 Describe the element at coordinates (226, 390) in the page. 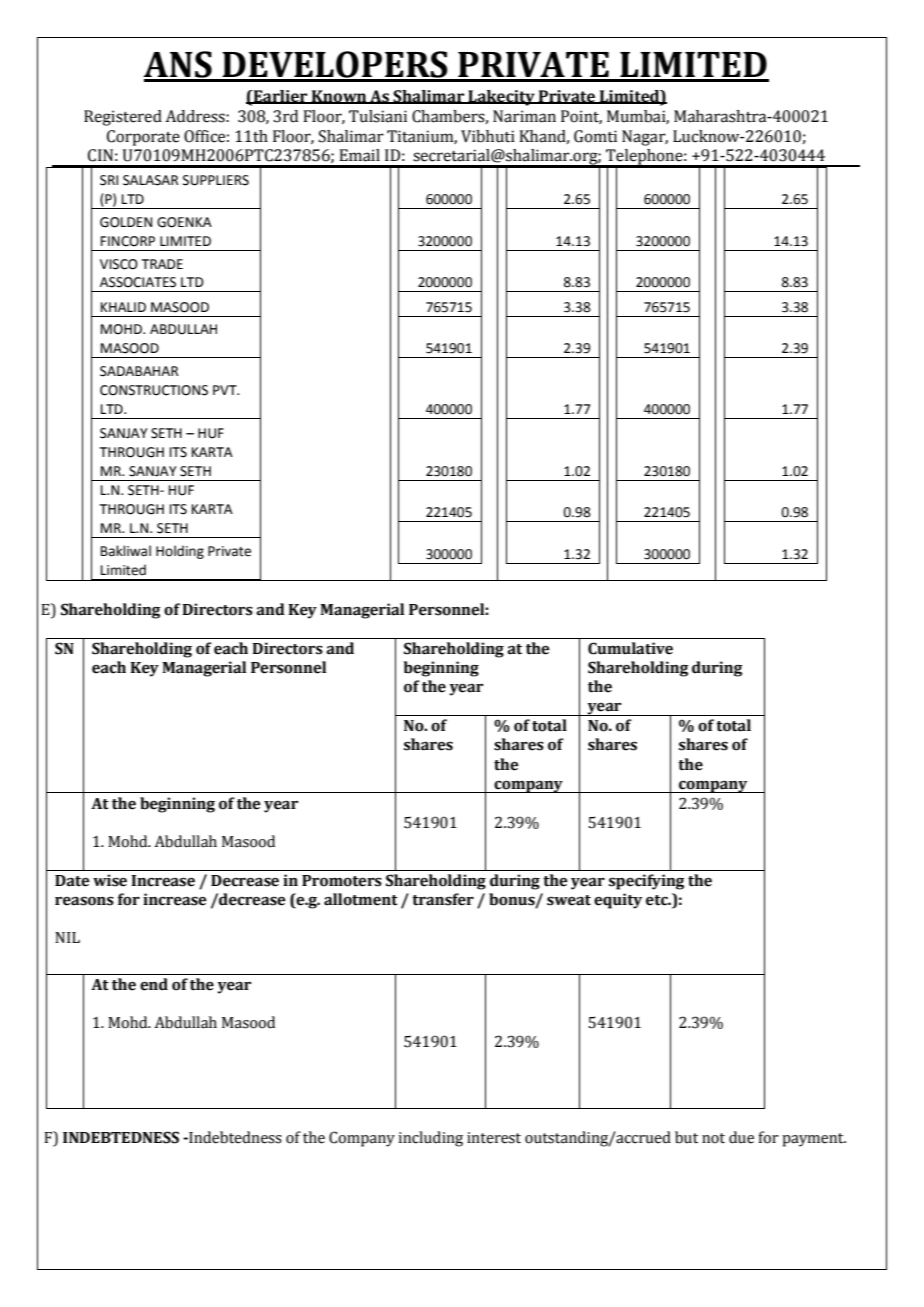

I see `PVT` at that location.
